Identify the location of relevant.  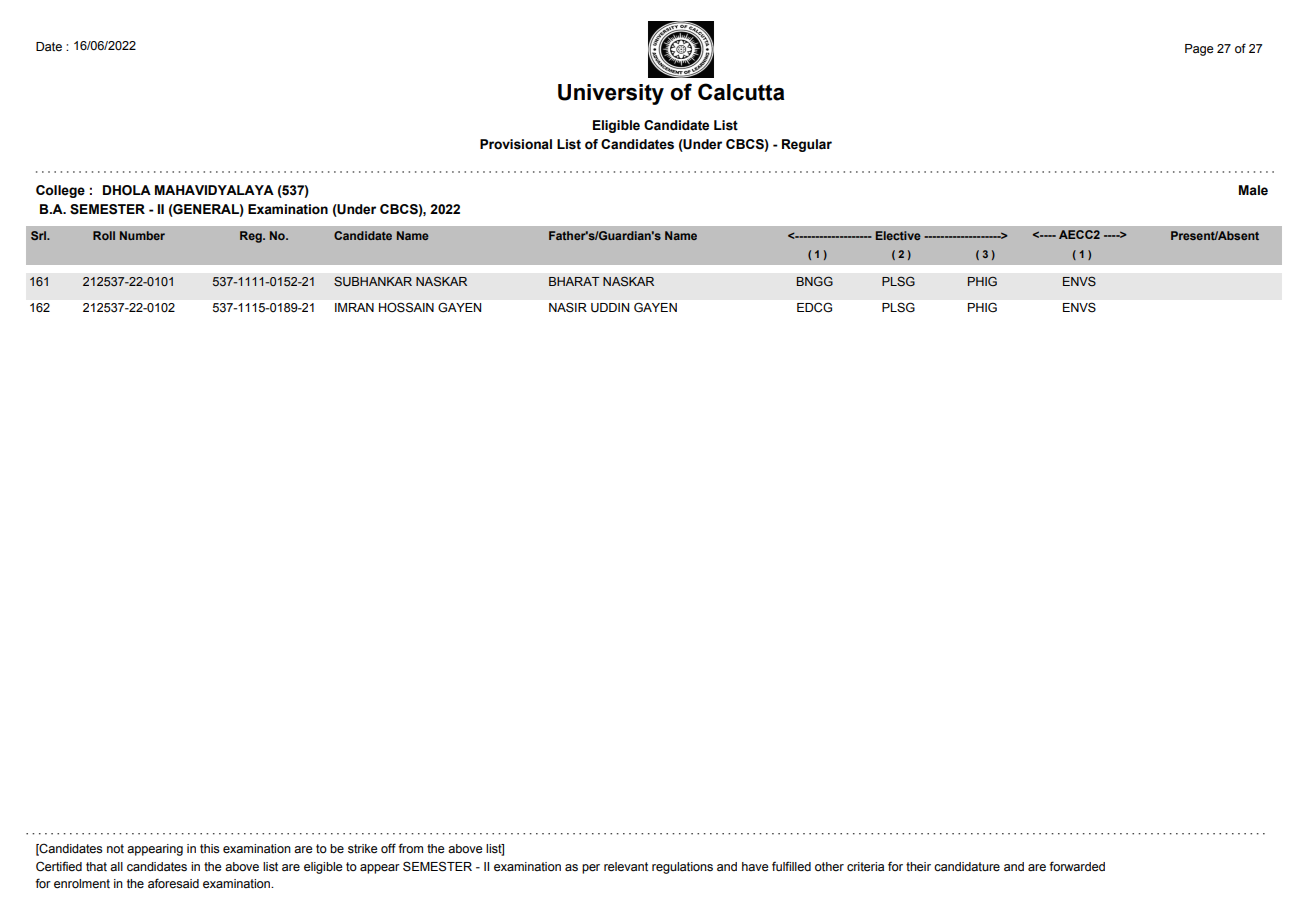
(626, 867).
